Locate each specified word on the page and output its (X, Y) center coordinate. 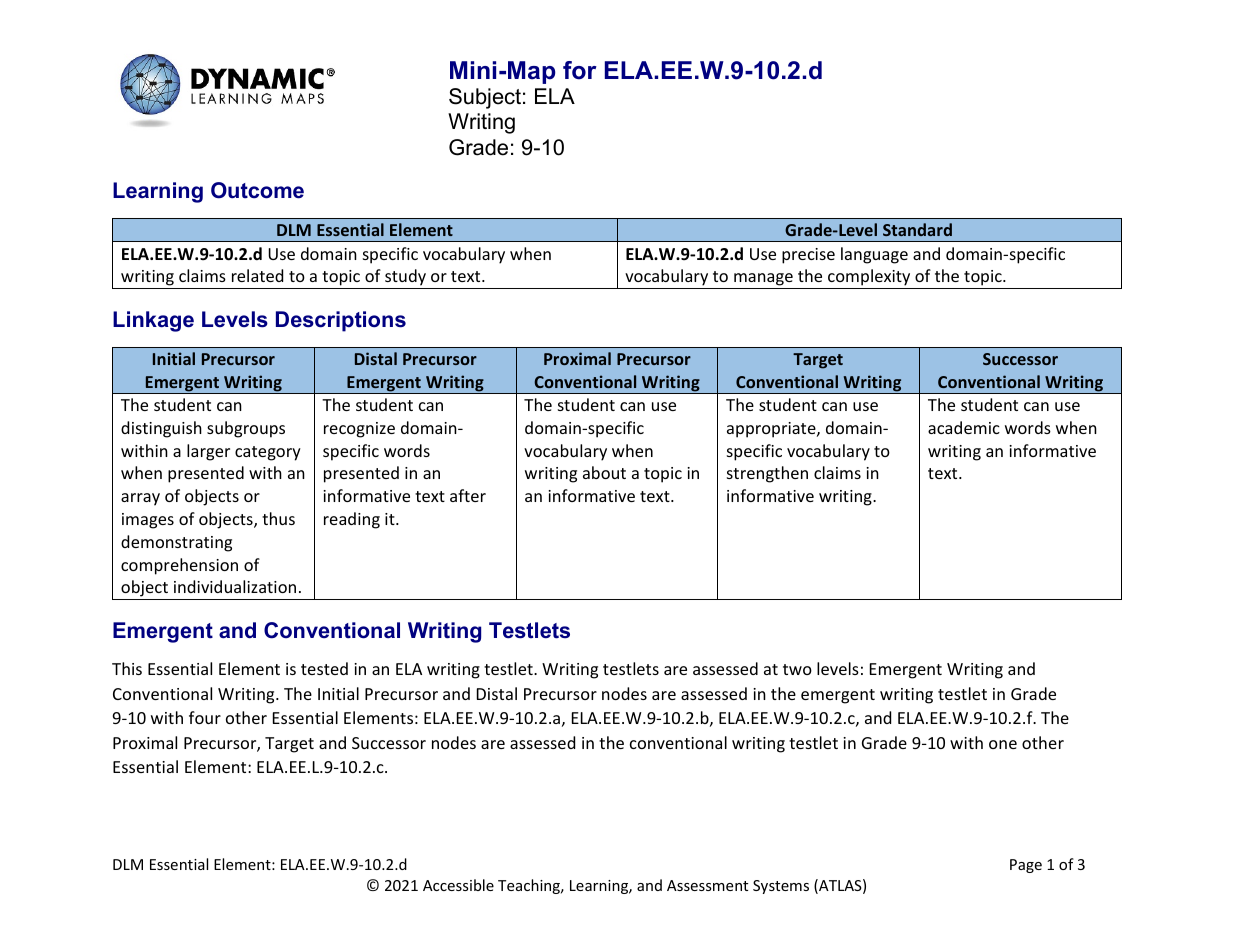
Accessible (458, 885)
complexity (869, 279)
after (468, 495)
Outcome (257, 190)
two (797, 669)
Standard (917, 229)
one (1003, 744)
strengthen (767, 474)
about (604, 472)
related (257, 275)
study (406, 279)
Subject (485, 98)
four (205, 717)
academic (964, 427)
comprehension (179, 566)
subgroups (246, 429)
